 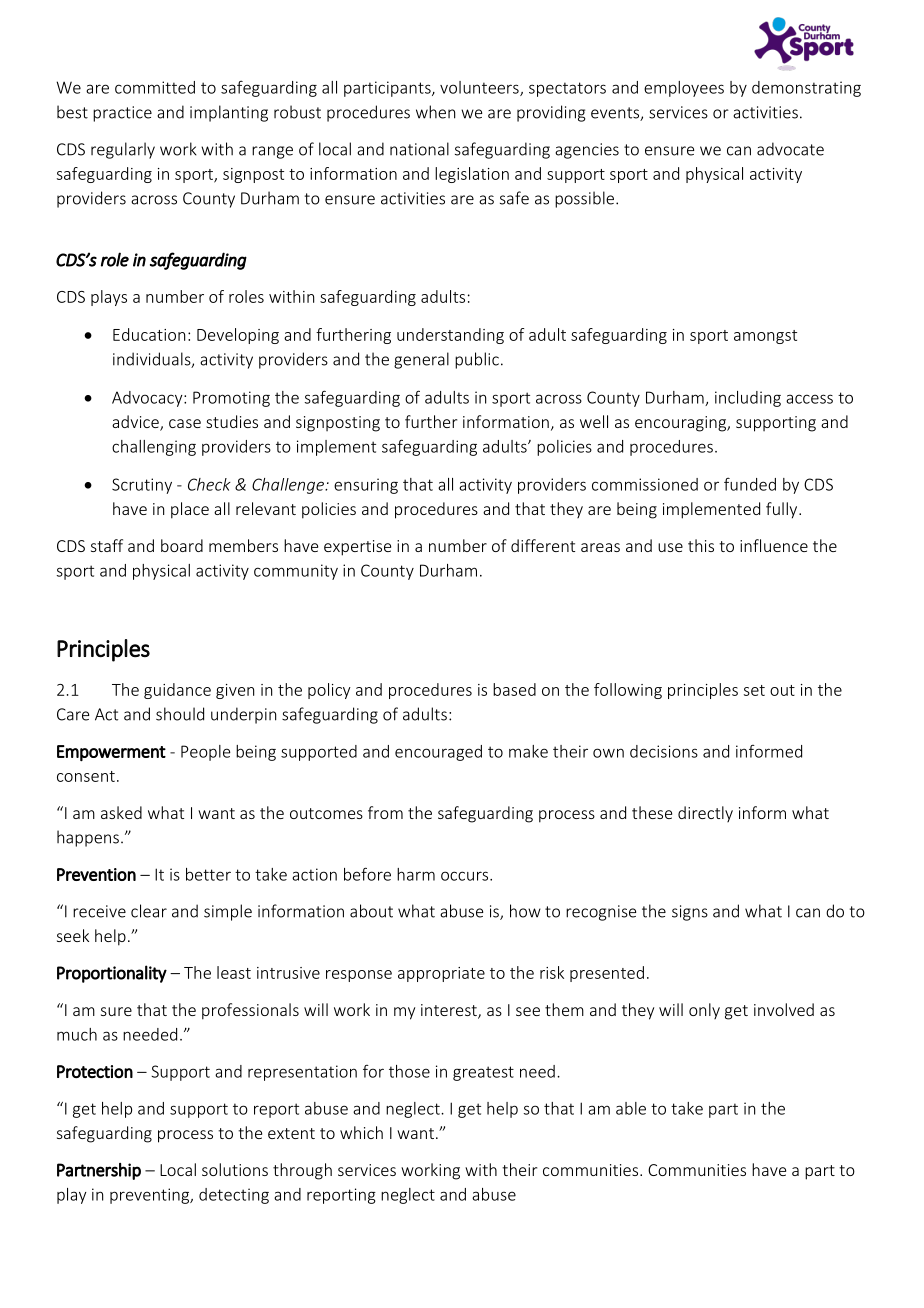 I want to click on practice, so click(x=122, y=114).
